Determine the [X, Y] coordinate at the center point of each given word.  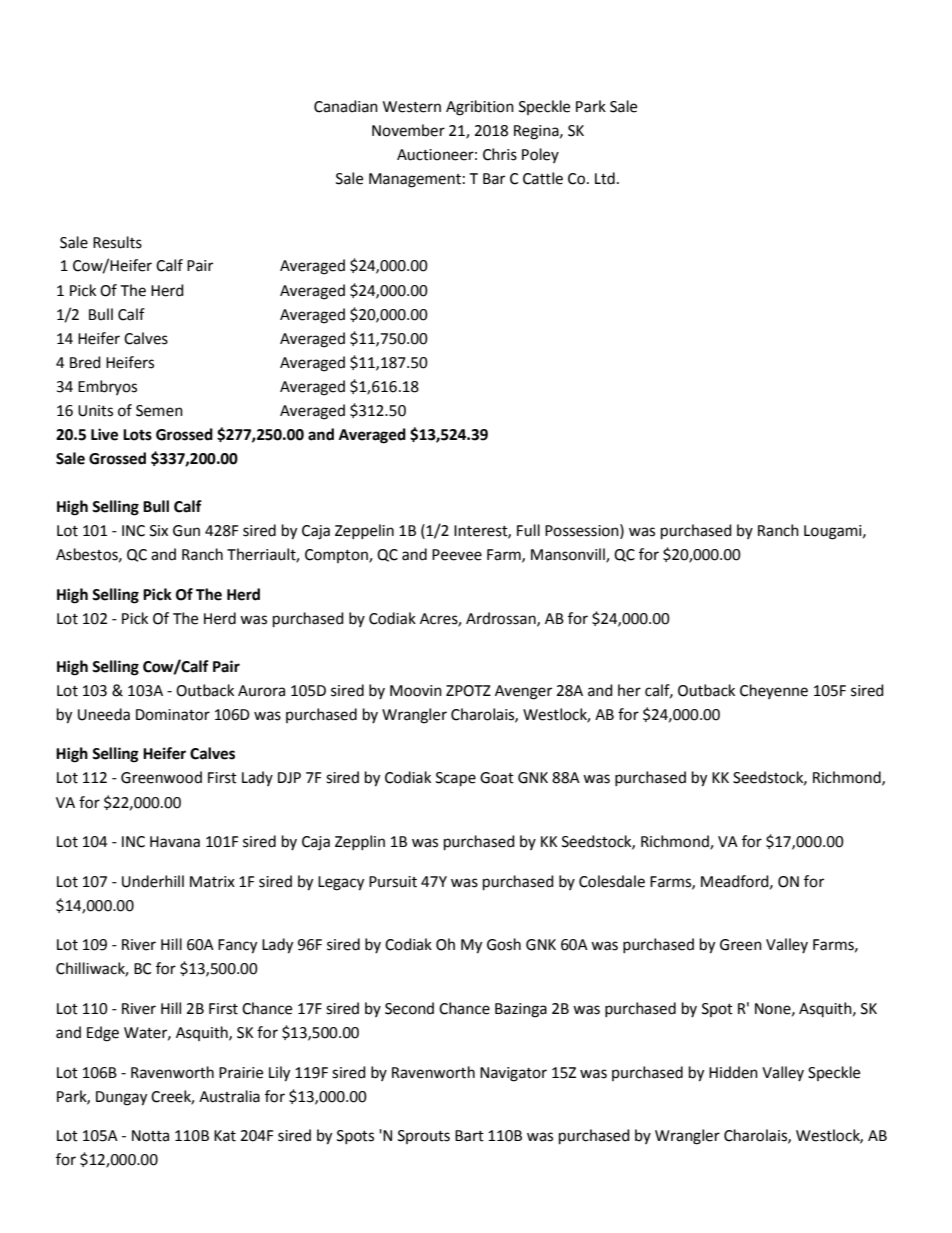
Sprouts [424, 1137]
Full [528, 530]
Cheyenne [774, 691]
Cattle [543, 178]
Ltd [605, 178]
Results [117, 242]
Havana [175, 842]
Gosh [504, 944]
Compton [337, 556]
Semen [159, 411]
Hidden [733, 1072]
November [408, 130]
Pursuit [393, 882]
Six [159, 531]
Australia [229, 1096]
